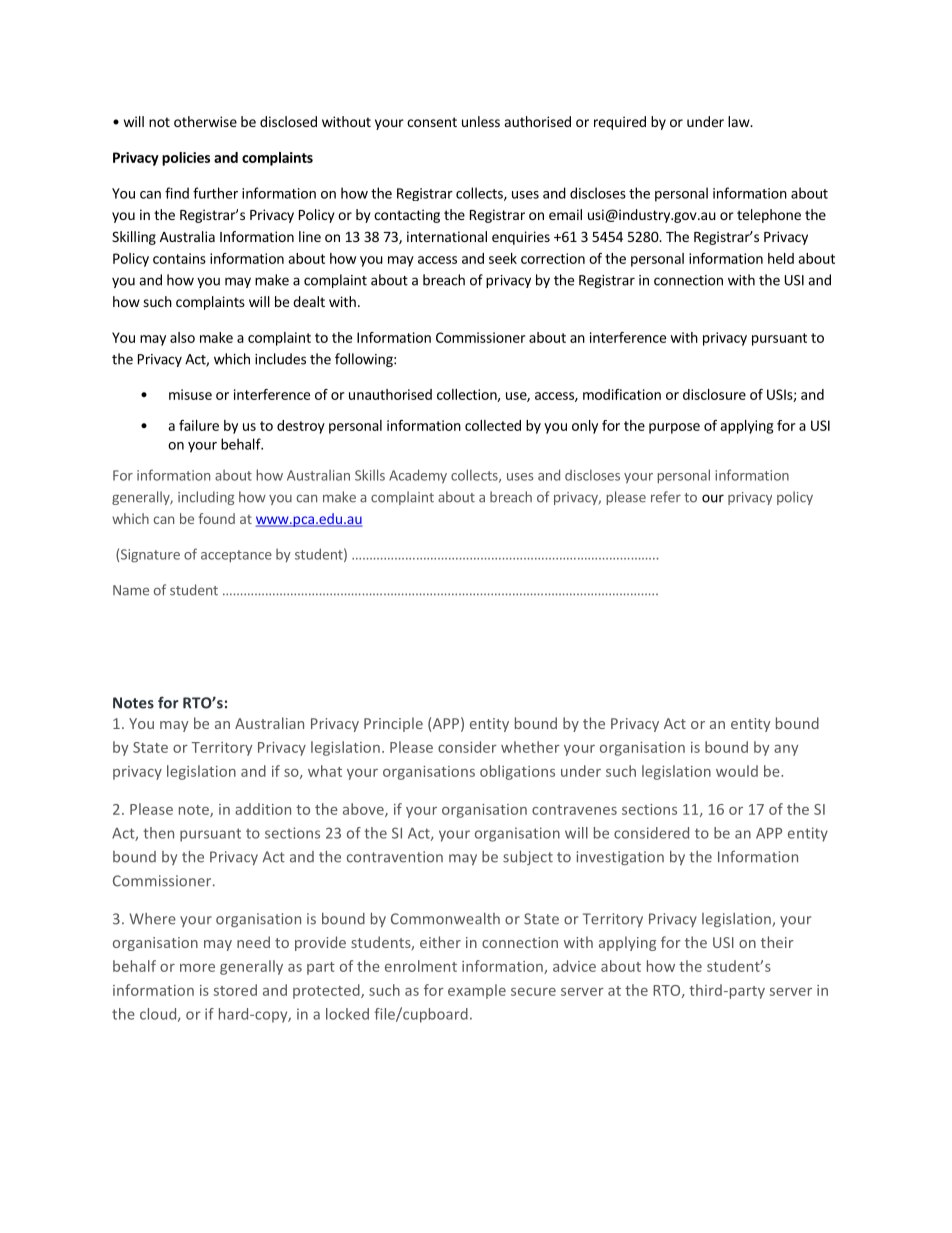  Describe the element at coordinates (182, 337) in the document. I see `also` at that location.
